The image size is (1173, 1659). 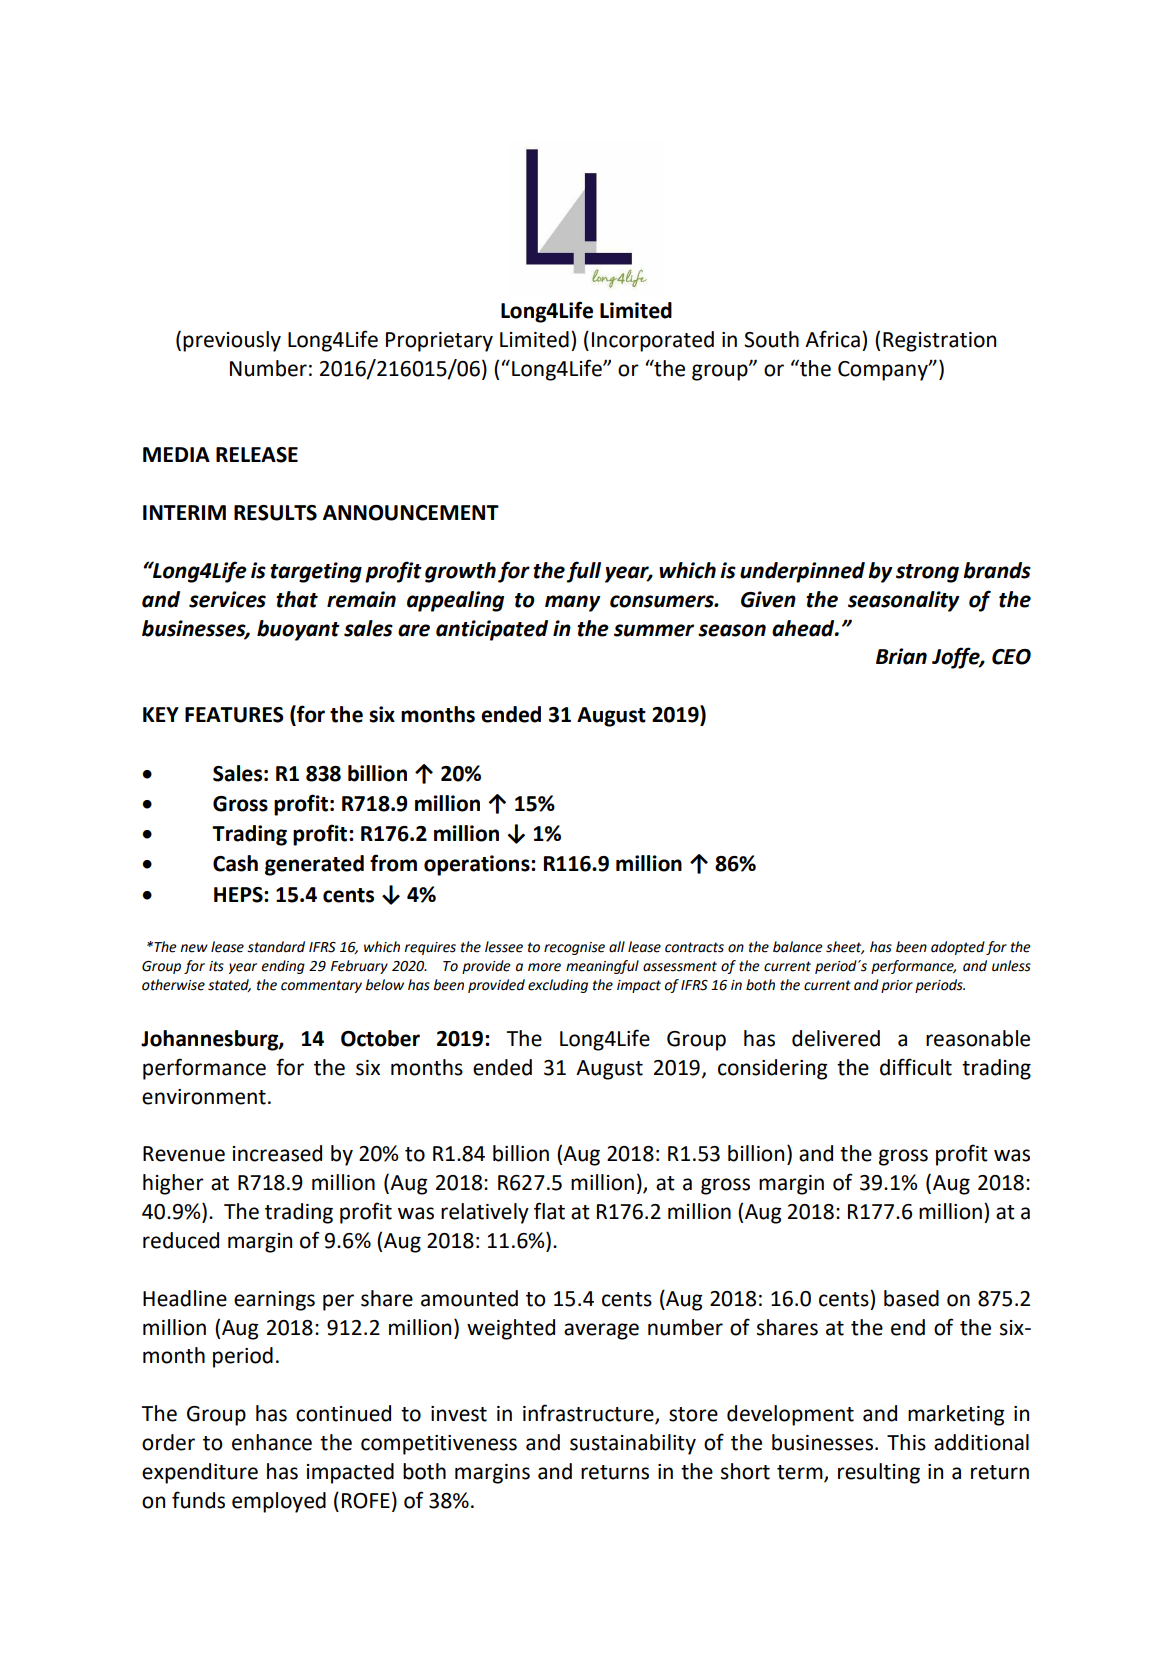 What do you see at coordinates (653, 341) in the screenshot?
I see `Incorporated` at bounding box center [653, 341].
